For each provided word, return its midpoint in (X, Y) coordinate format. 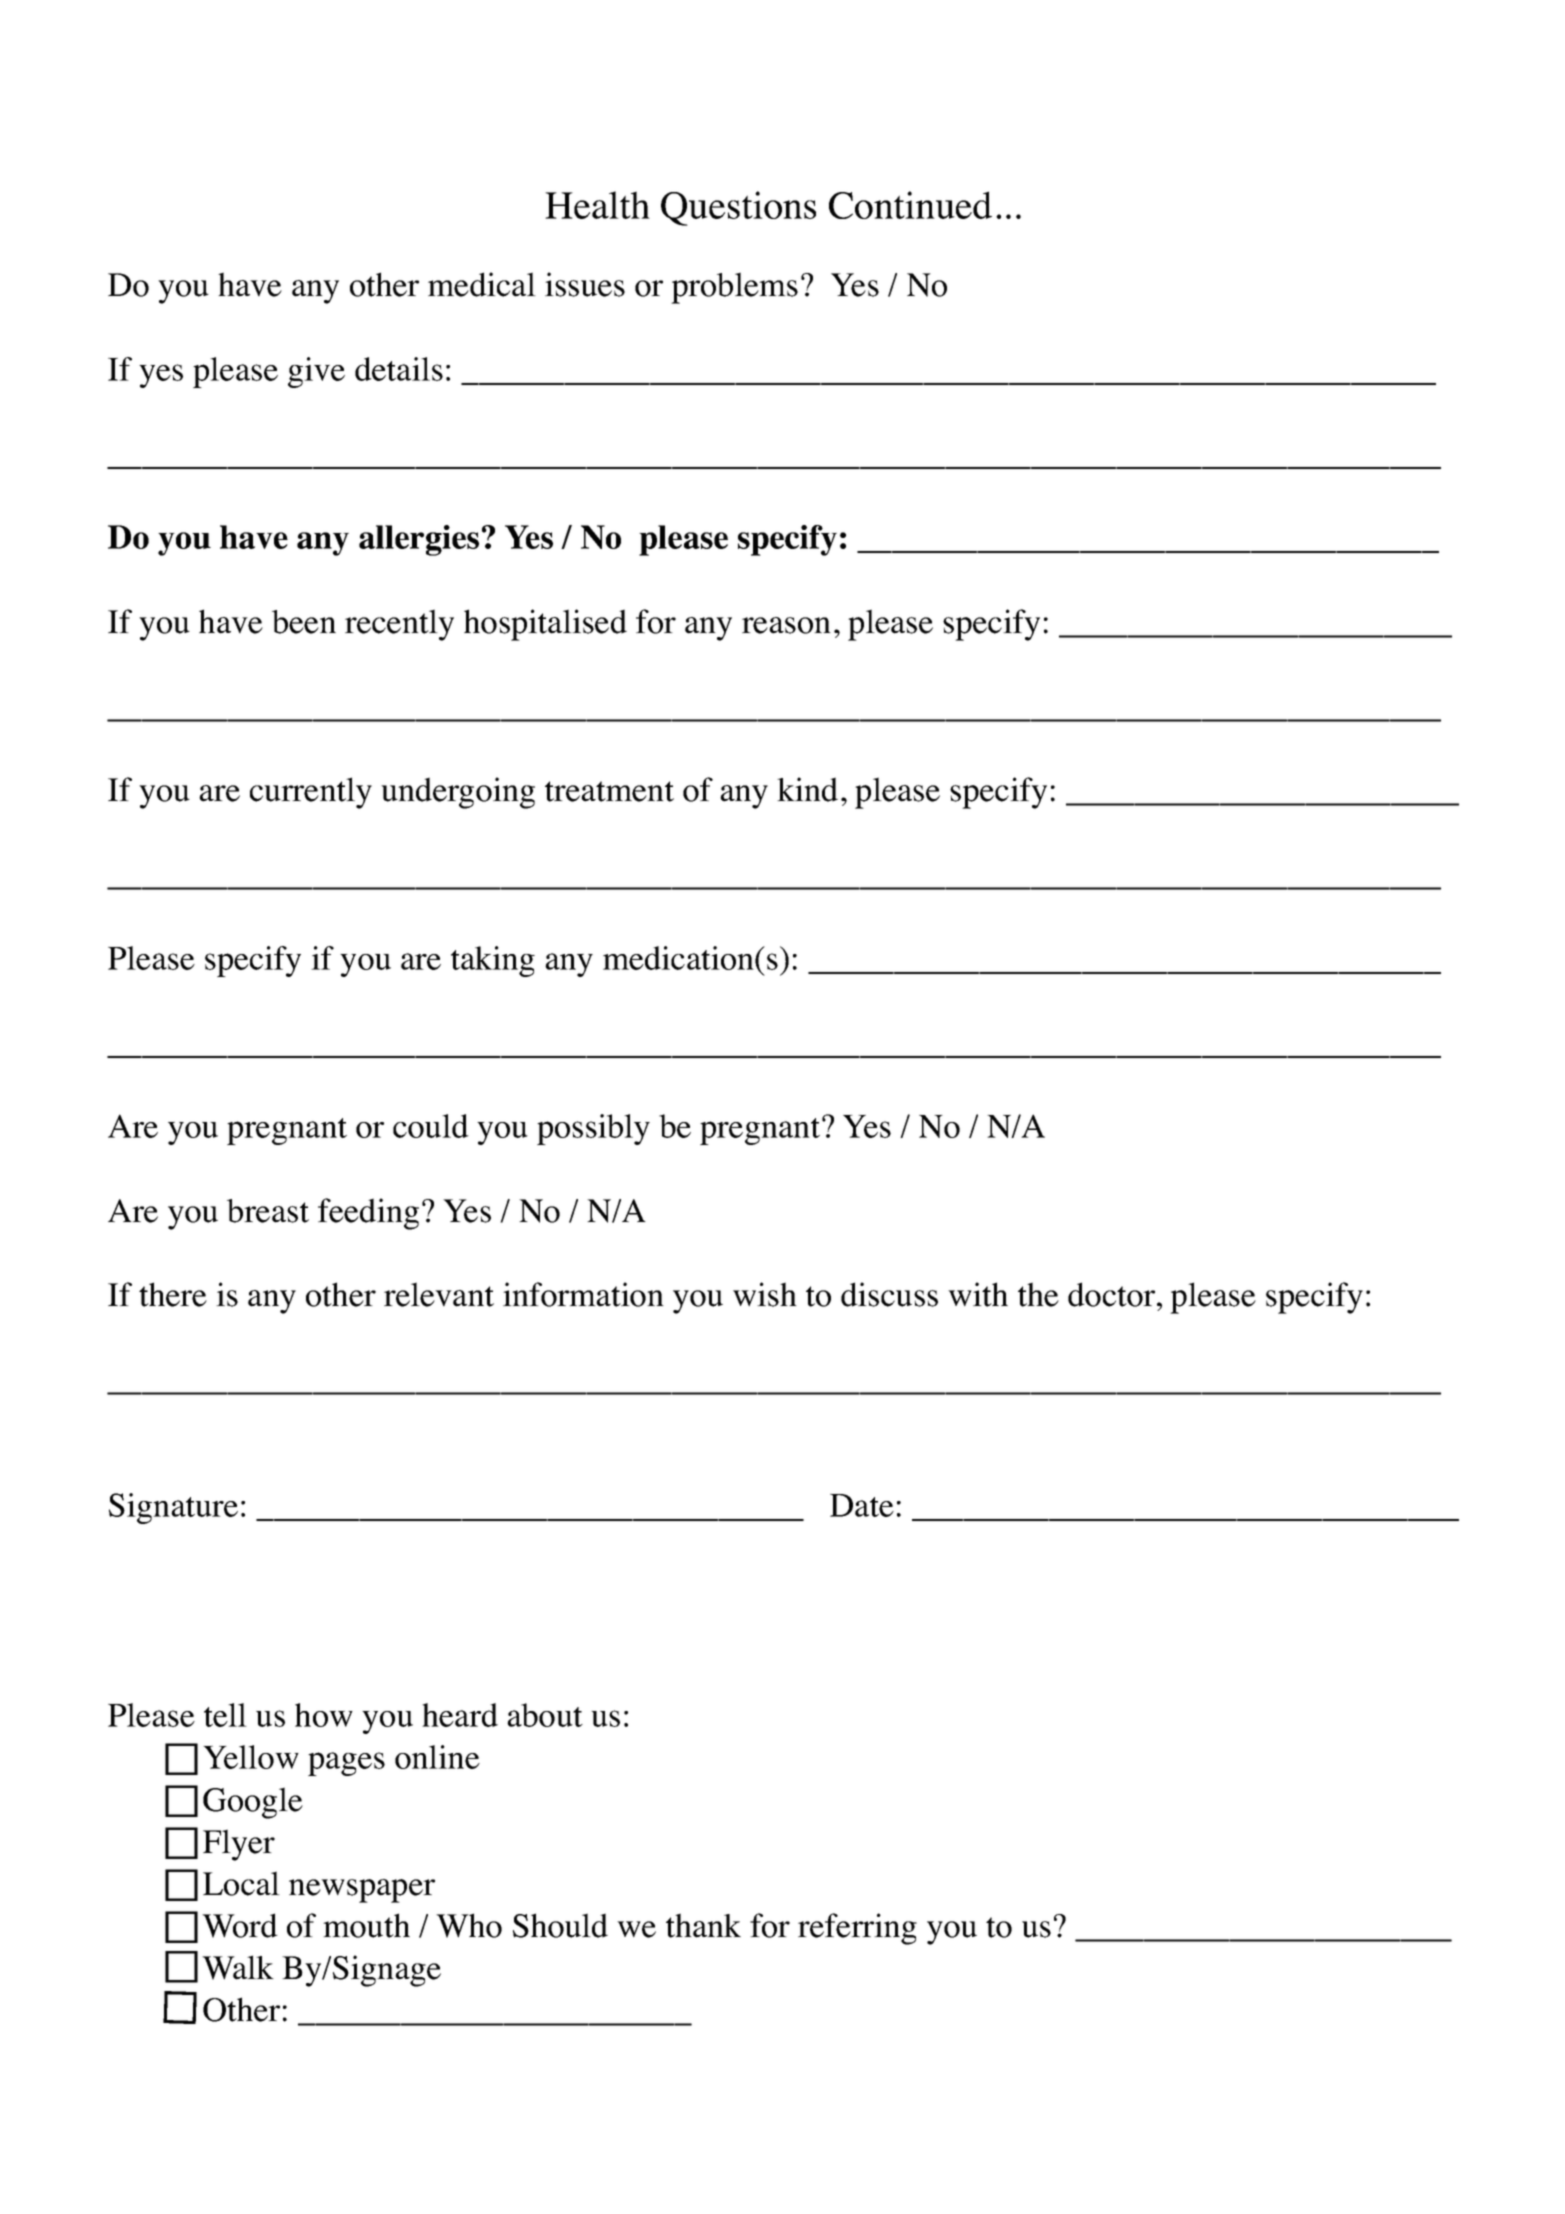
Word (240, 1925)
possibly (593, 1129)
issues (585, 284)
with (978, 1294)
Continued (910, 205)
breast (268, 1211)
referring (857, 1929)
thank (703, 1925)
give (316, 372)
